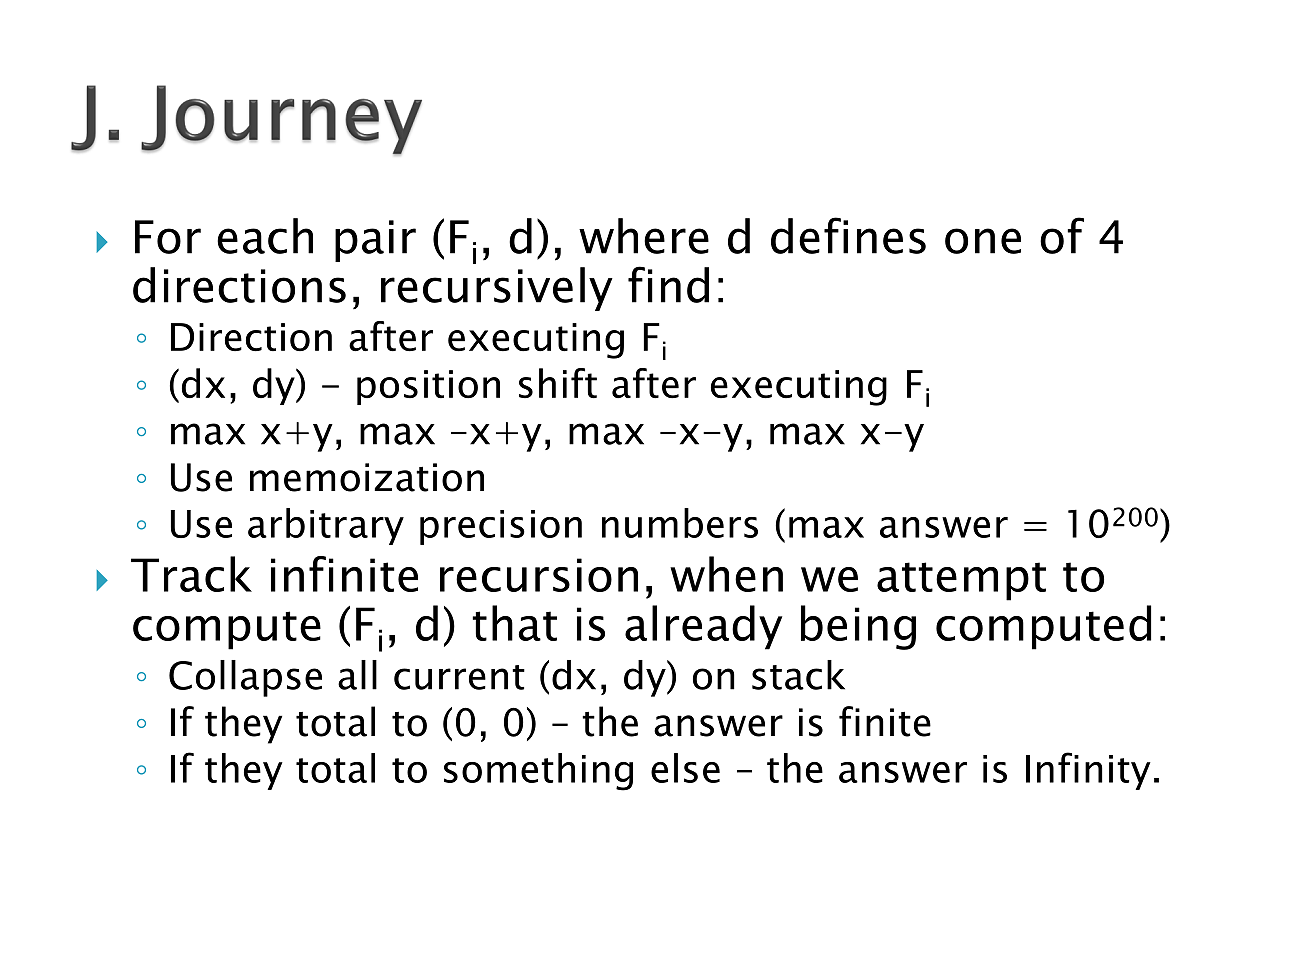  Describe the element at coordinates (558, 383) in the image. I see `shift` at that location.
